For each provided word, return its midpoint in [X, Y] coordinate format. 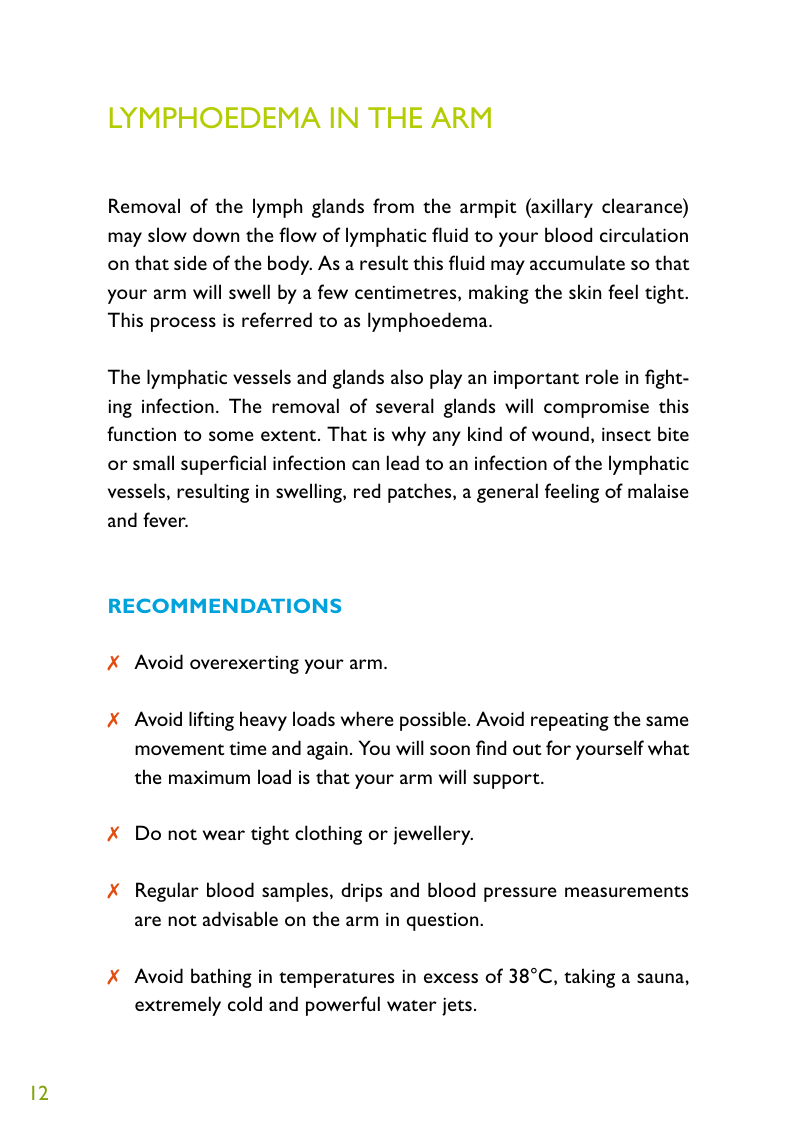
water [412, 1005]
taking [589, 978]
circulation [644, 234]
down [216, 234]
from [393, 205]
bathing [221, 978]
